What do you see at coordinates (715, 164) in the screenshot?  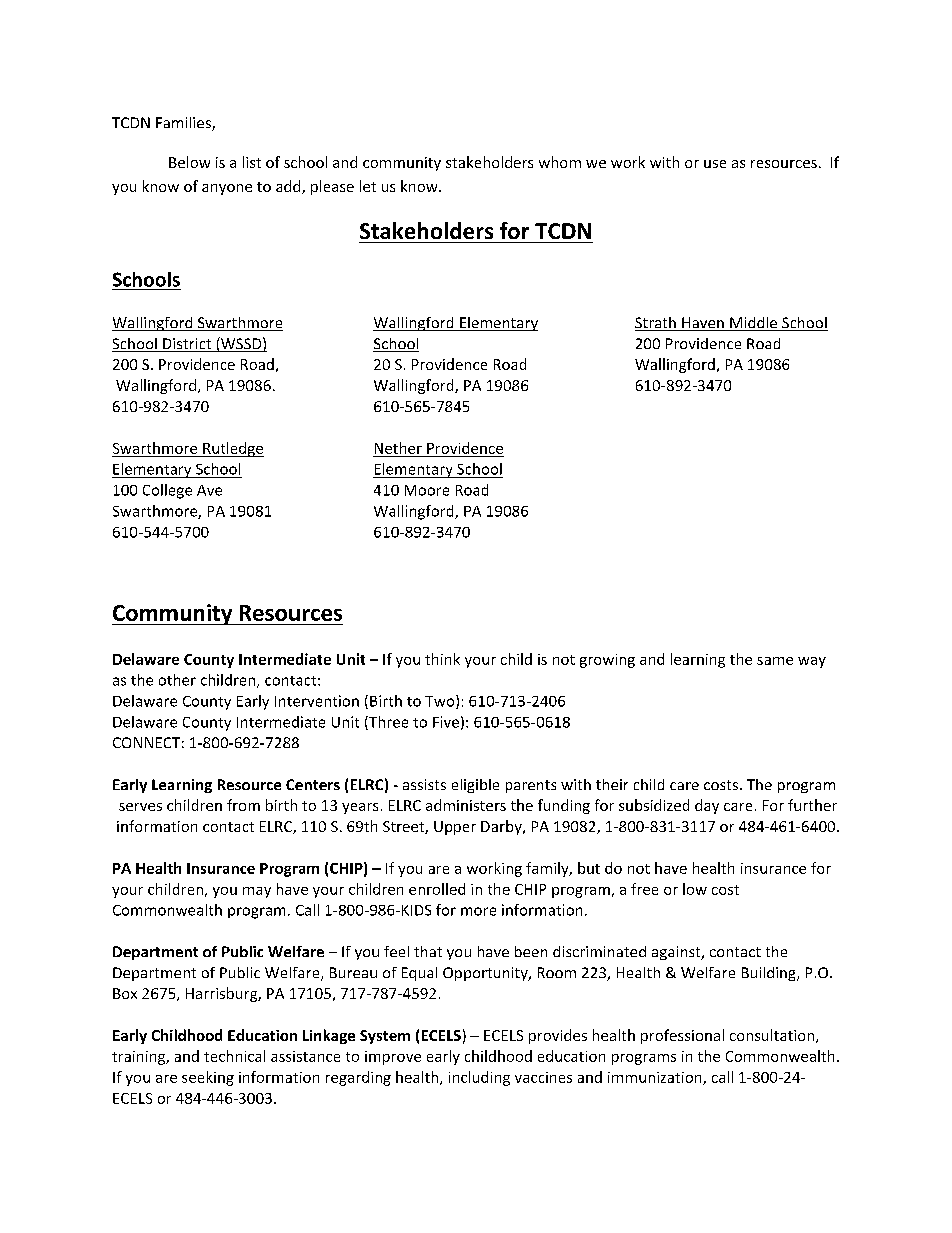 I see `use` at bounding box center [715, 164].
